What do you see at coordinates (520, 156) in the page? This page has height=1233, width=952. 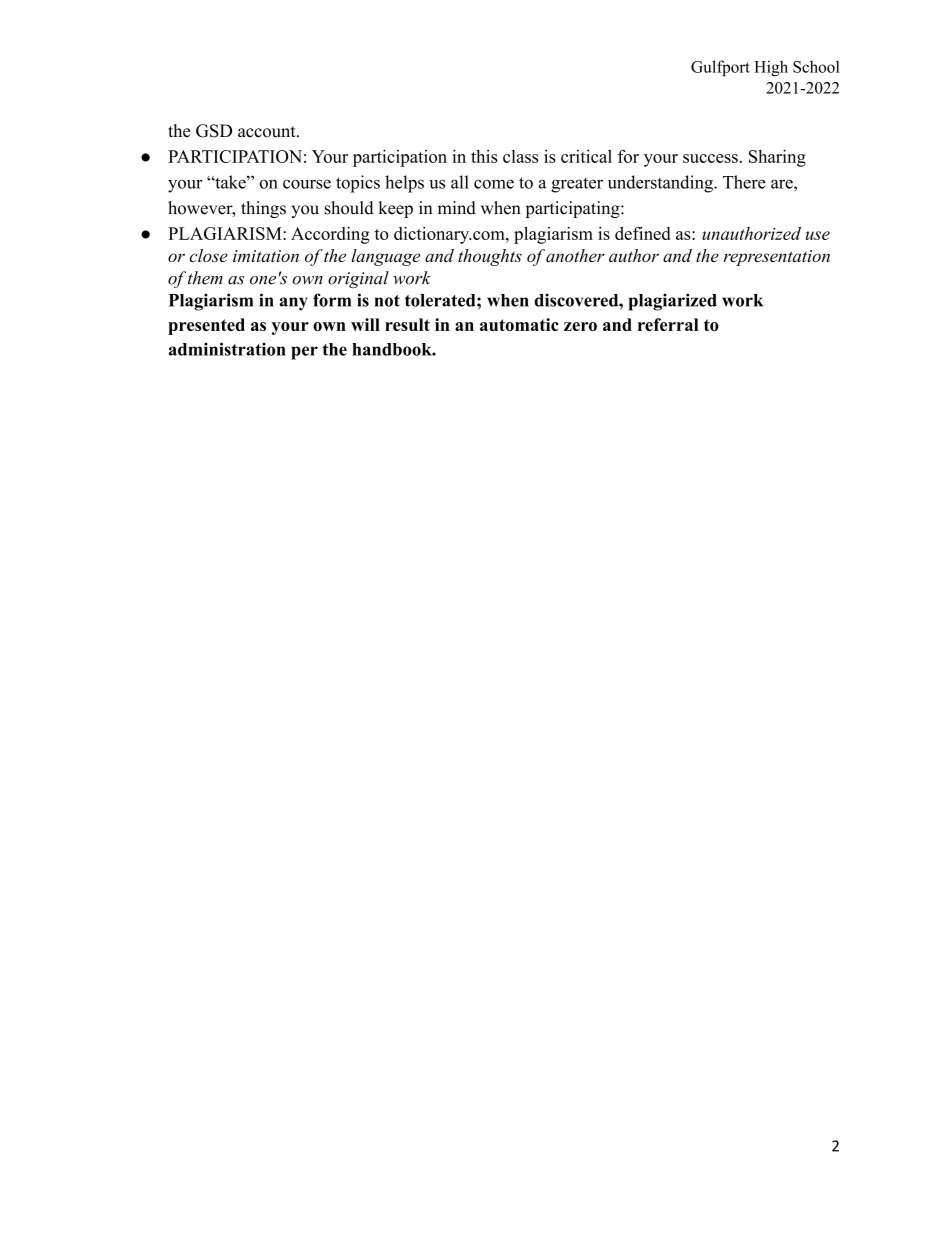 I see `class` at bounding box center [520, 156].
